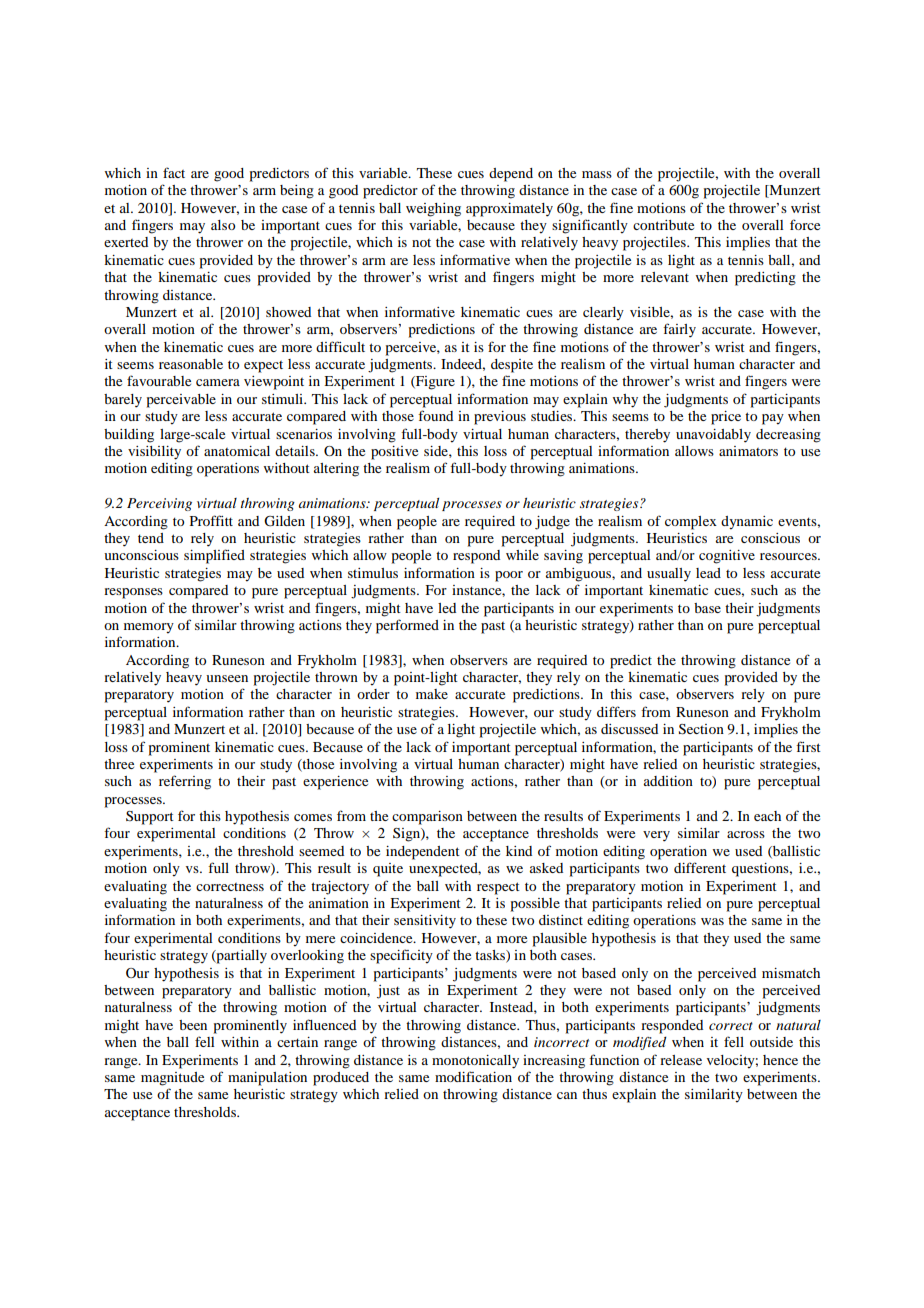 This image has width=924, height=1308. Describe the element at coordinates (191, 364) in the image. I see `reasonable` at that location.
